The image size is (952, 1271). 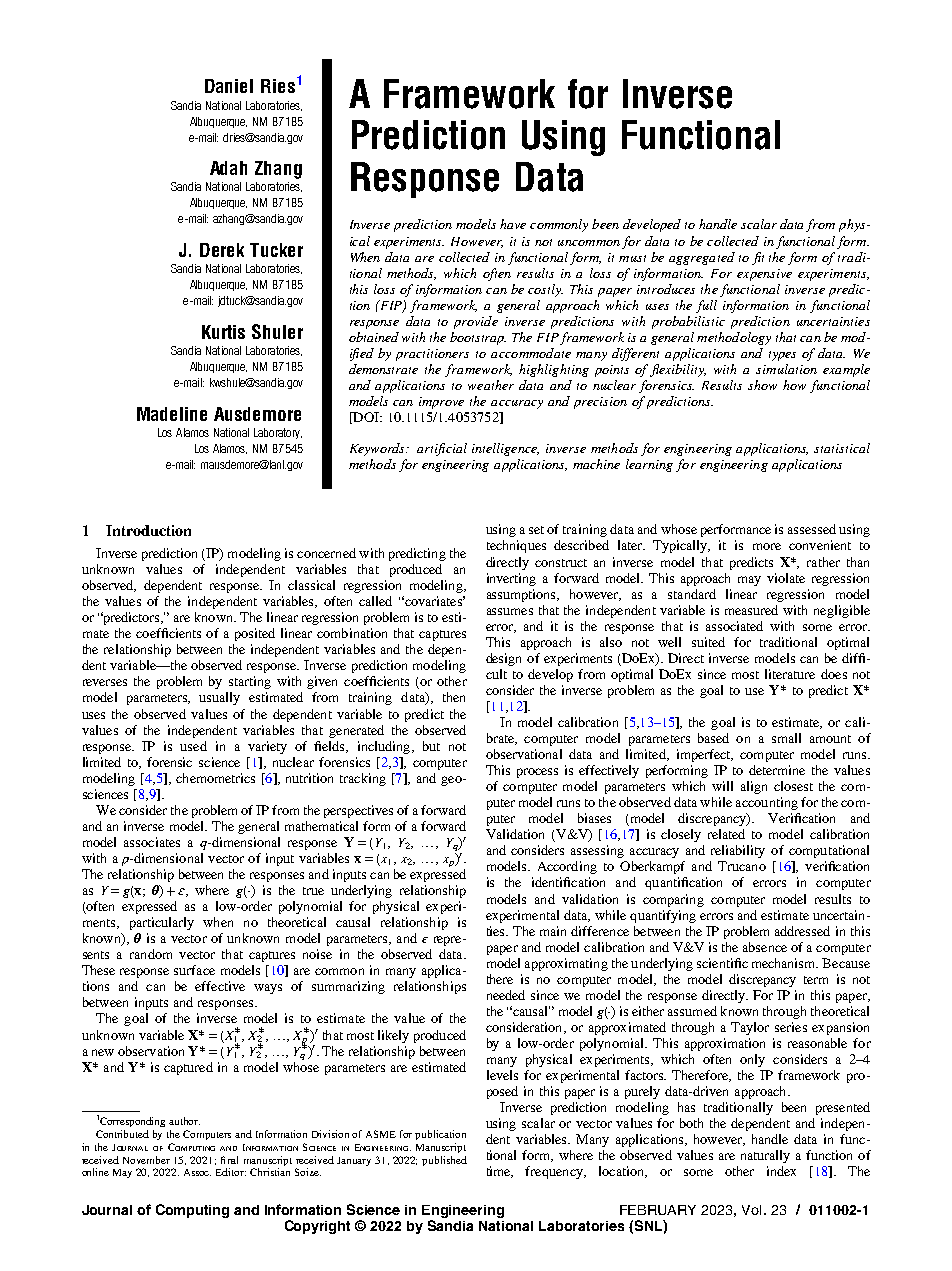 I want to click on reliability, so click(x=738, y=851).
